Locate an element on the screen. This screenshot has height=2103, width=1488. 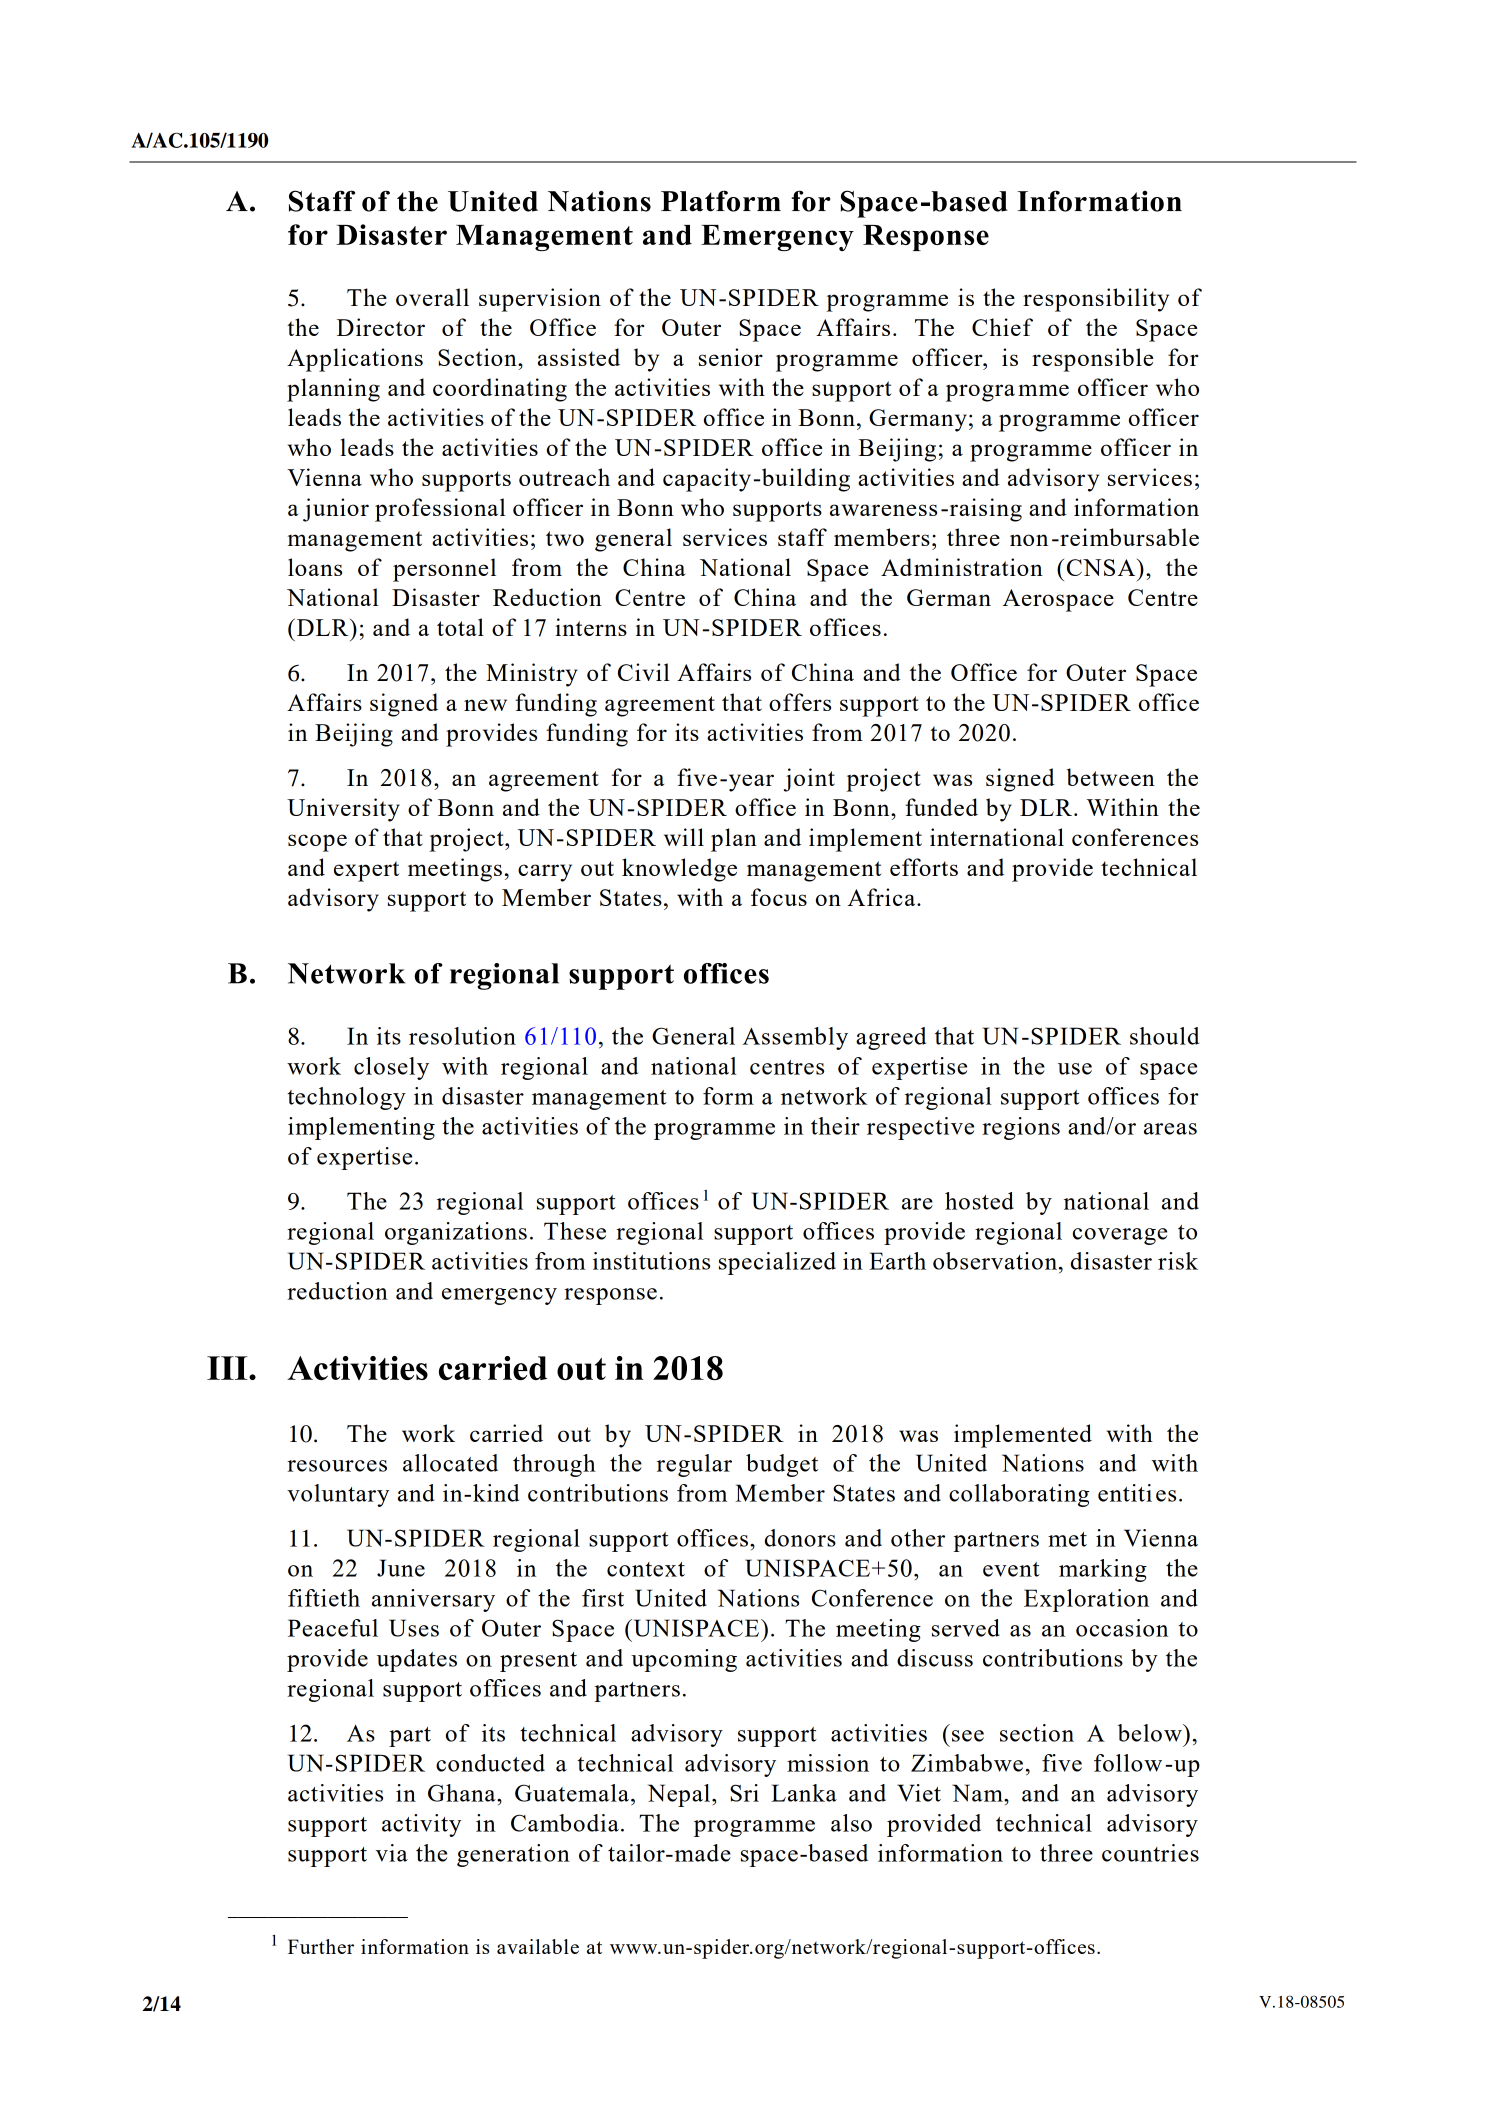
their is located at coordinates (835, 1126).
